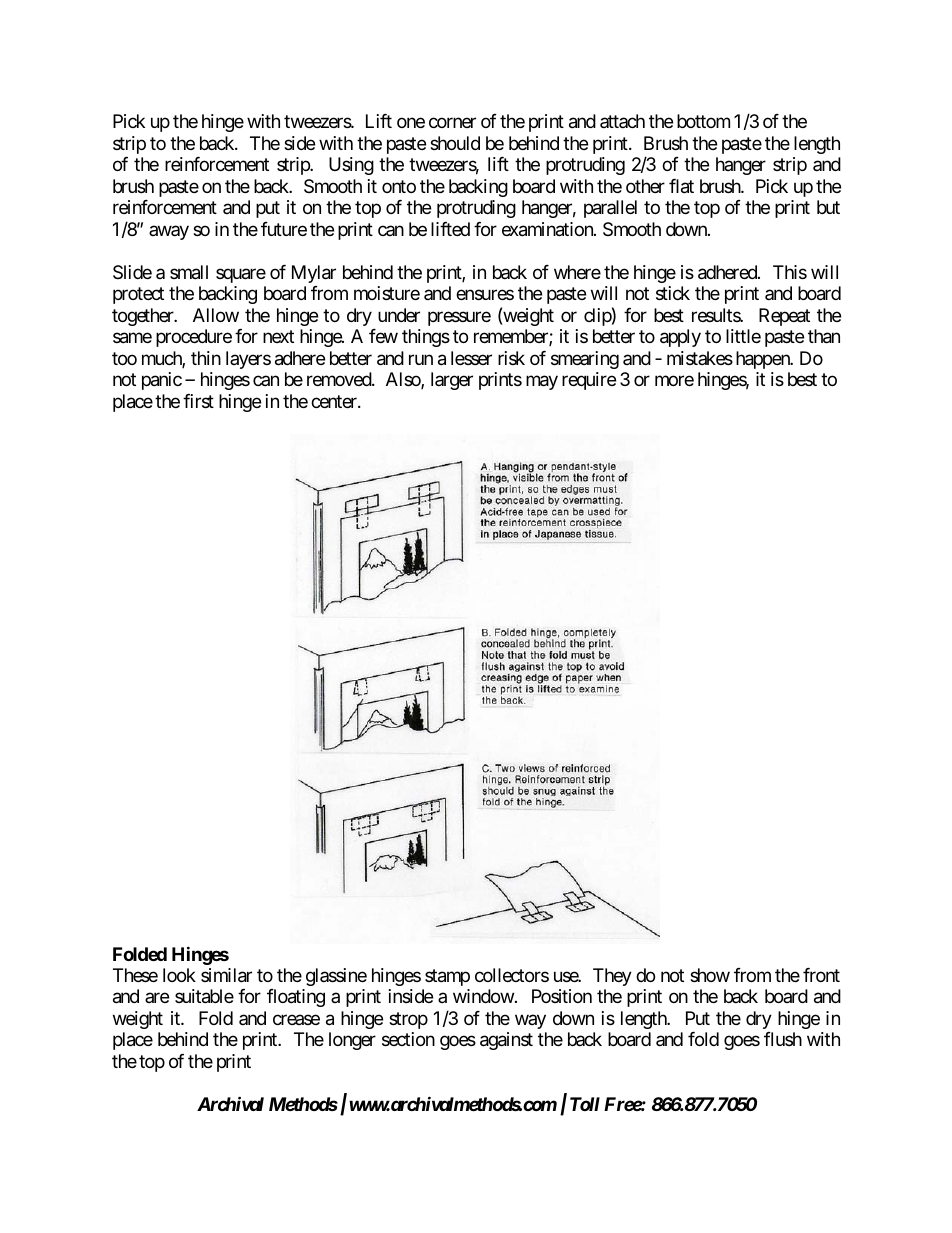 This screenshot has height=1233, width=952. I want to click on bottom, so click(703, 121).
